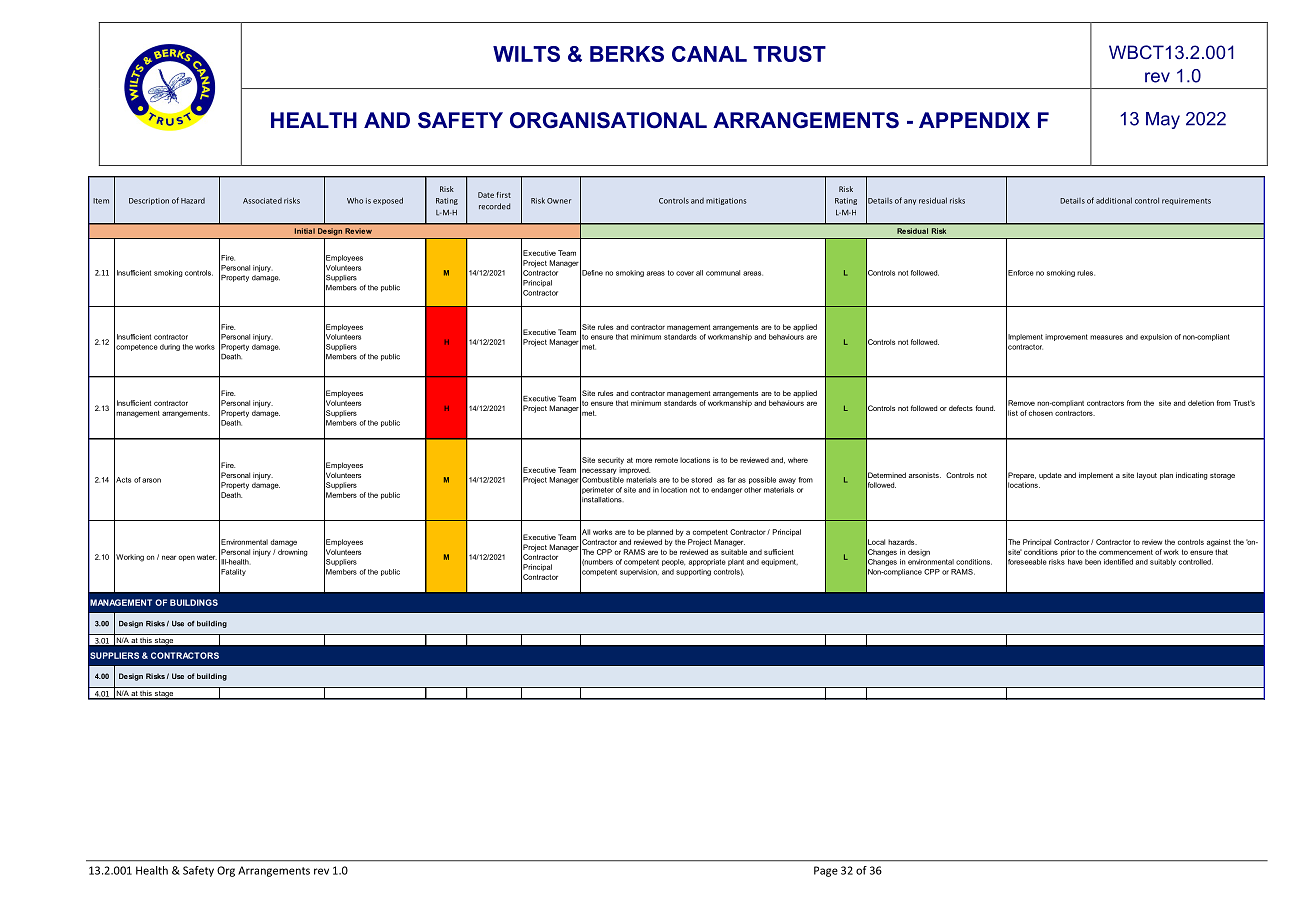 The width and height of the screenshot is (1309, 924). I want to click on May, so click(1163, 120).
